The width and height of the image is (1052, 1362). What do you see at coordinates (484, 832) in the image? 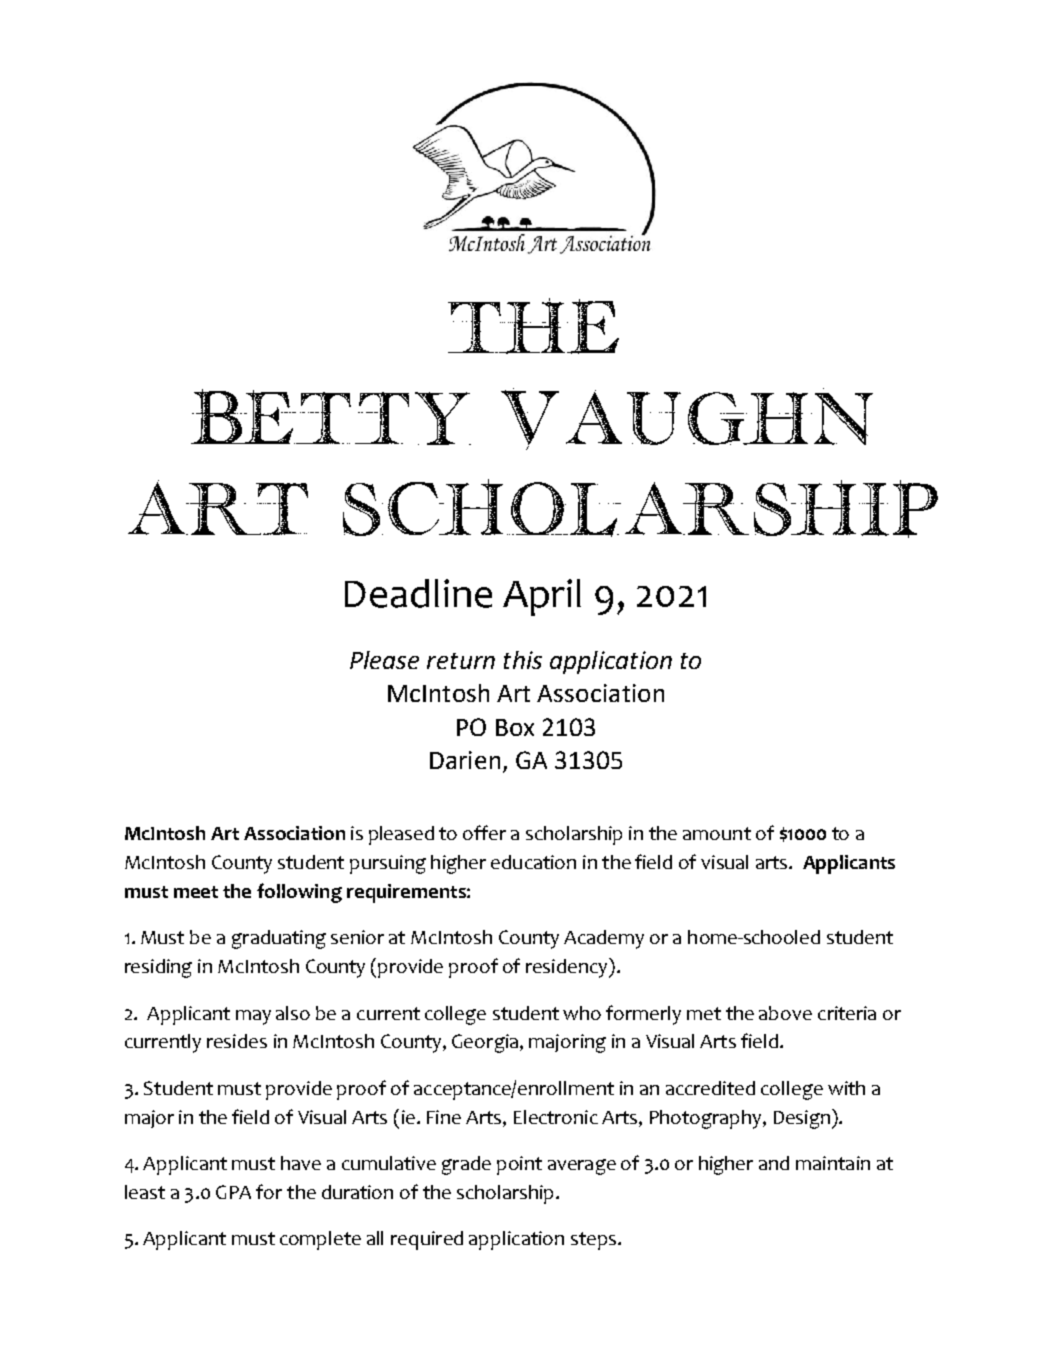
I see `offer` at bounding box center [484, 832].
